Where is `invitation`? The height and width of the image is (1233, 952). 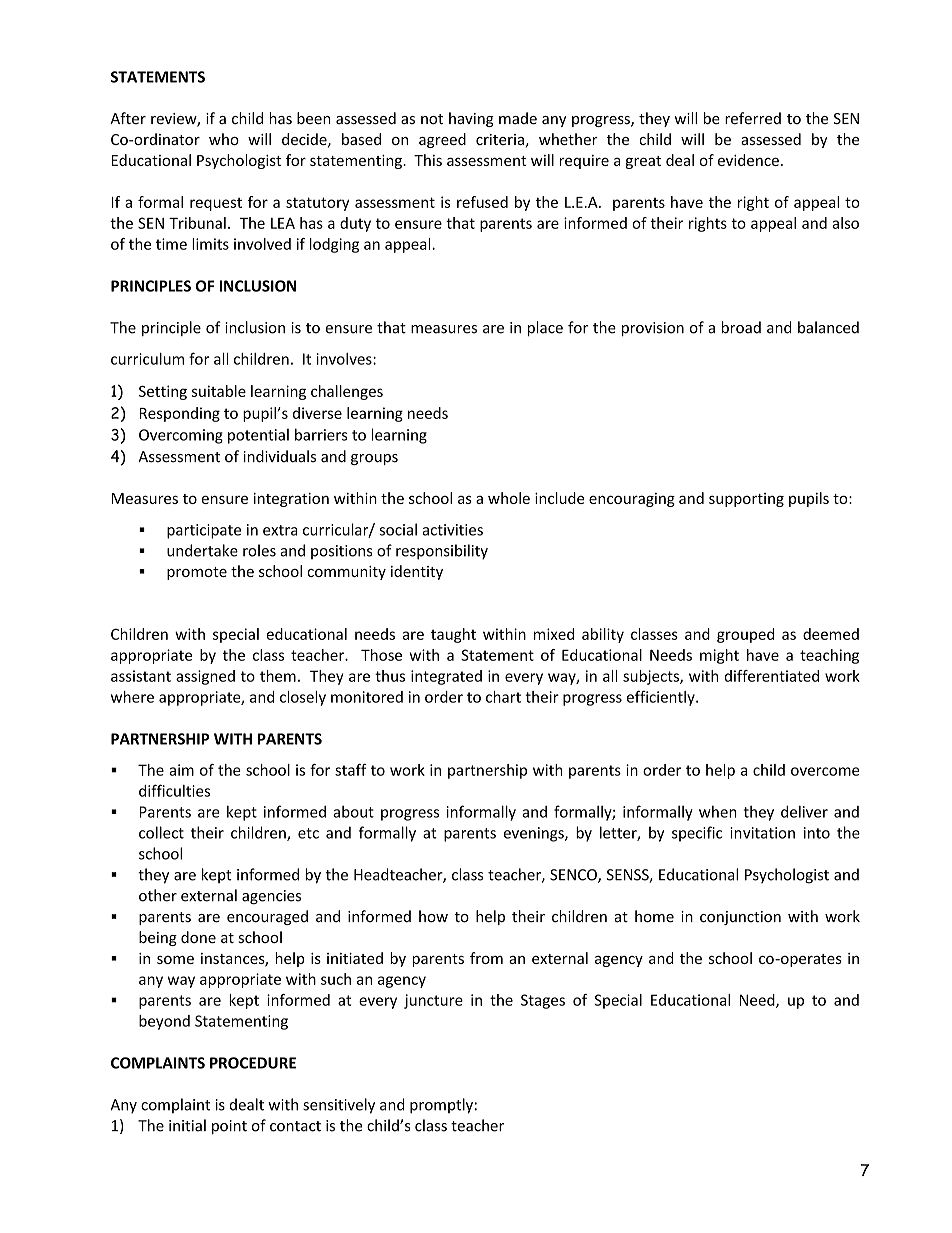 invitation is located at coordinates (762, 833).
